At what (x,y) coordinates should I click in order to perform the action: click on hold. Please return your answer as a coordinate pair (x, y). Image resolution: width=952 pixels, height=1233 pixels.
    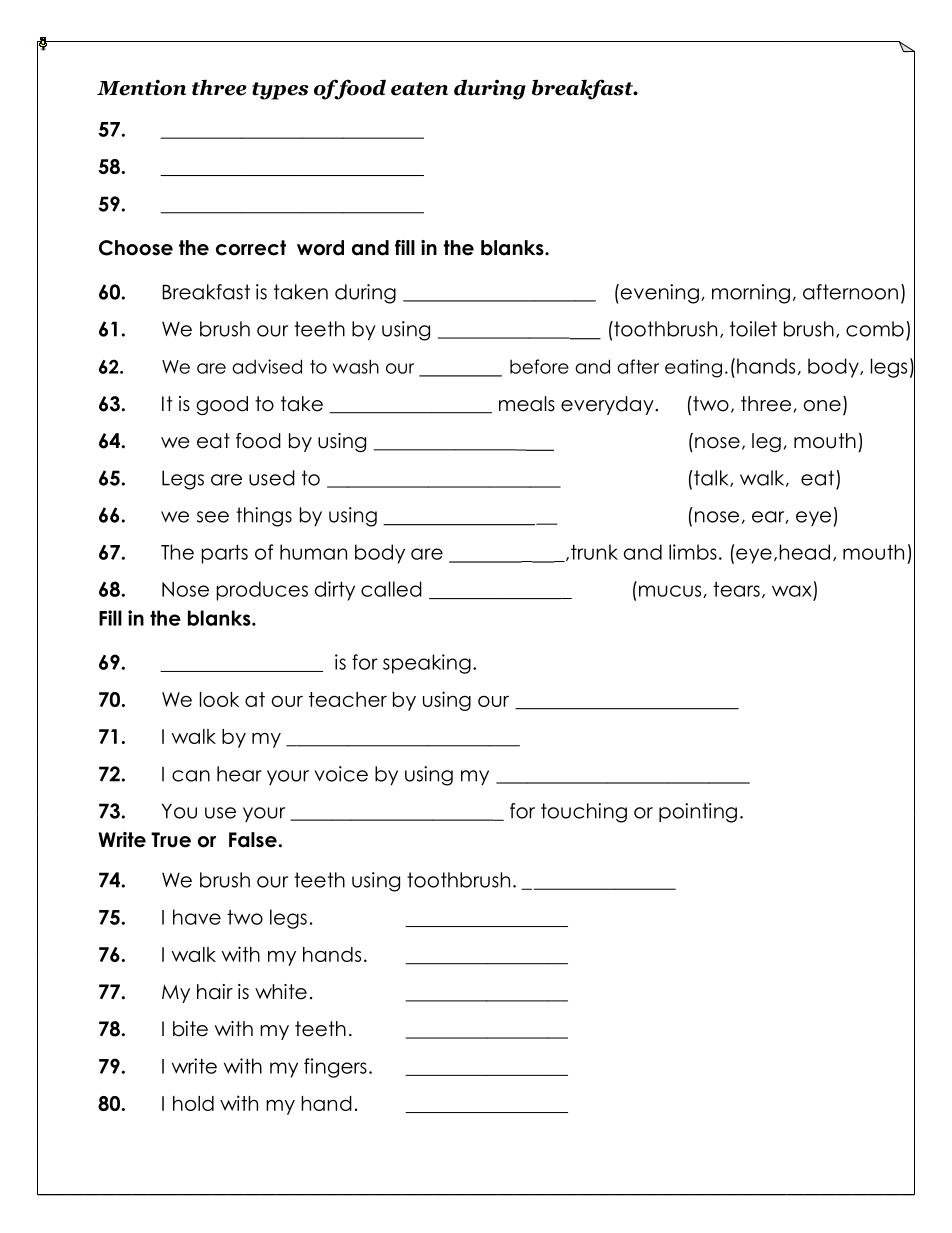
    Looking at the image, I should click on (193, 1103).
